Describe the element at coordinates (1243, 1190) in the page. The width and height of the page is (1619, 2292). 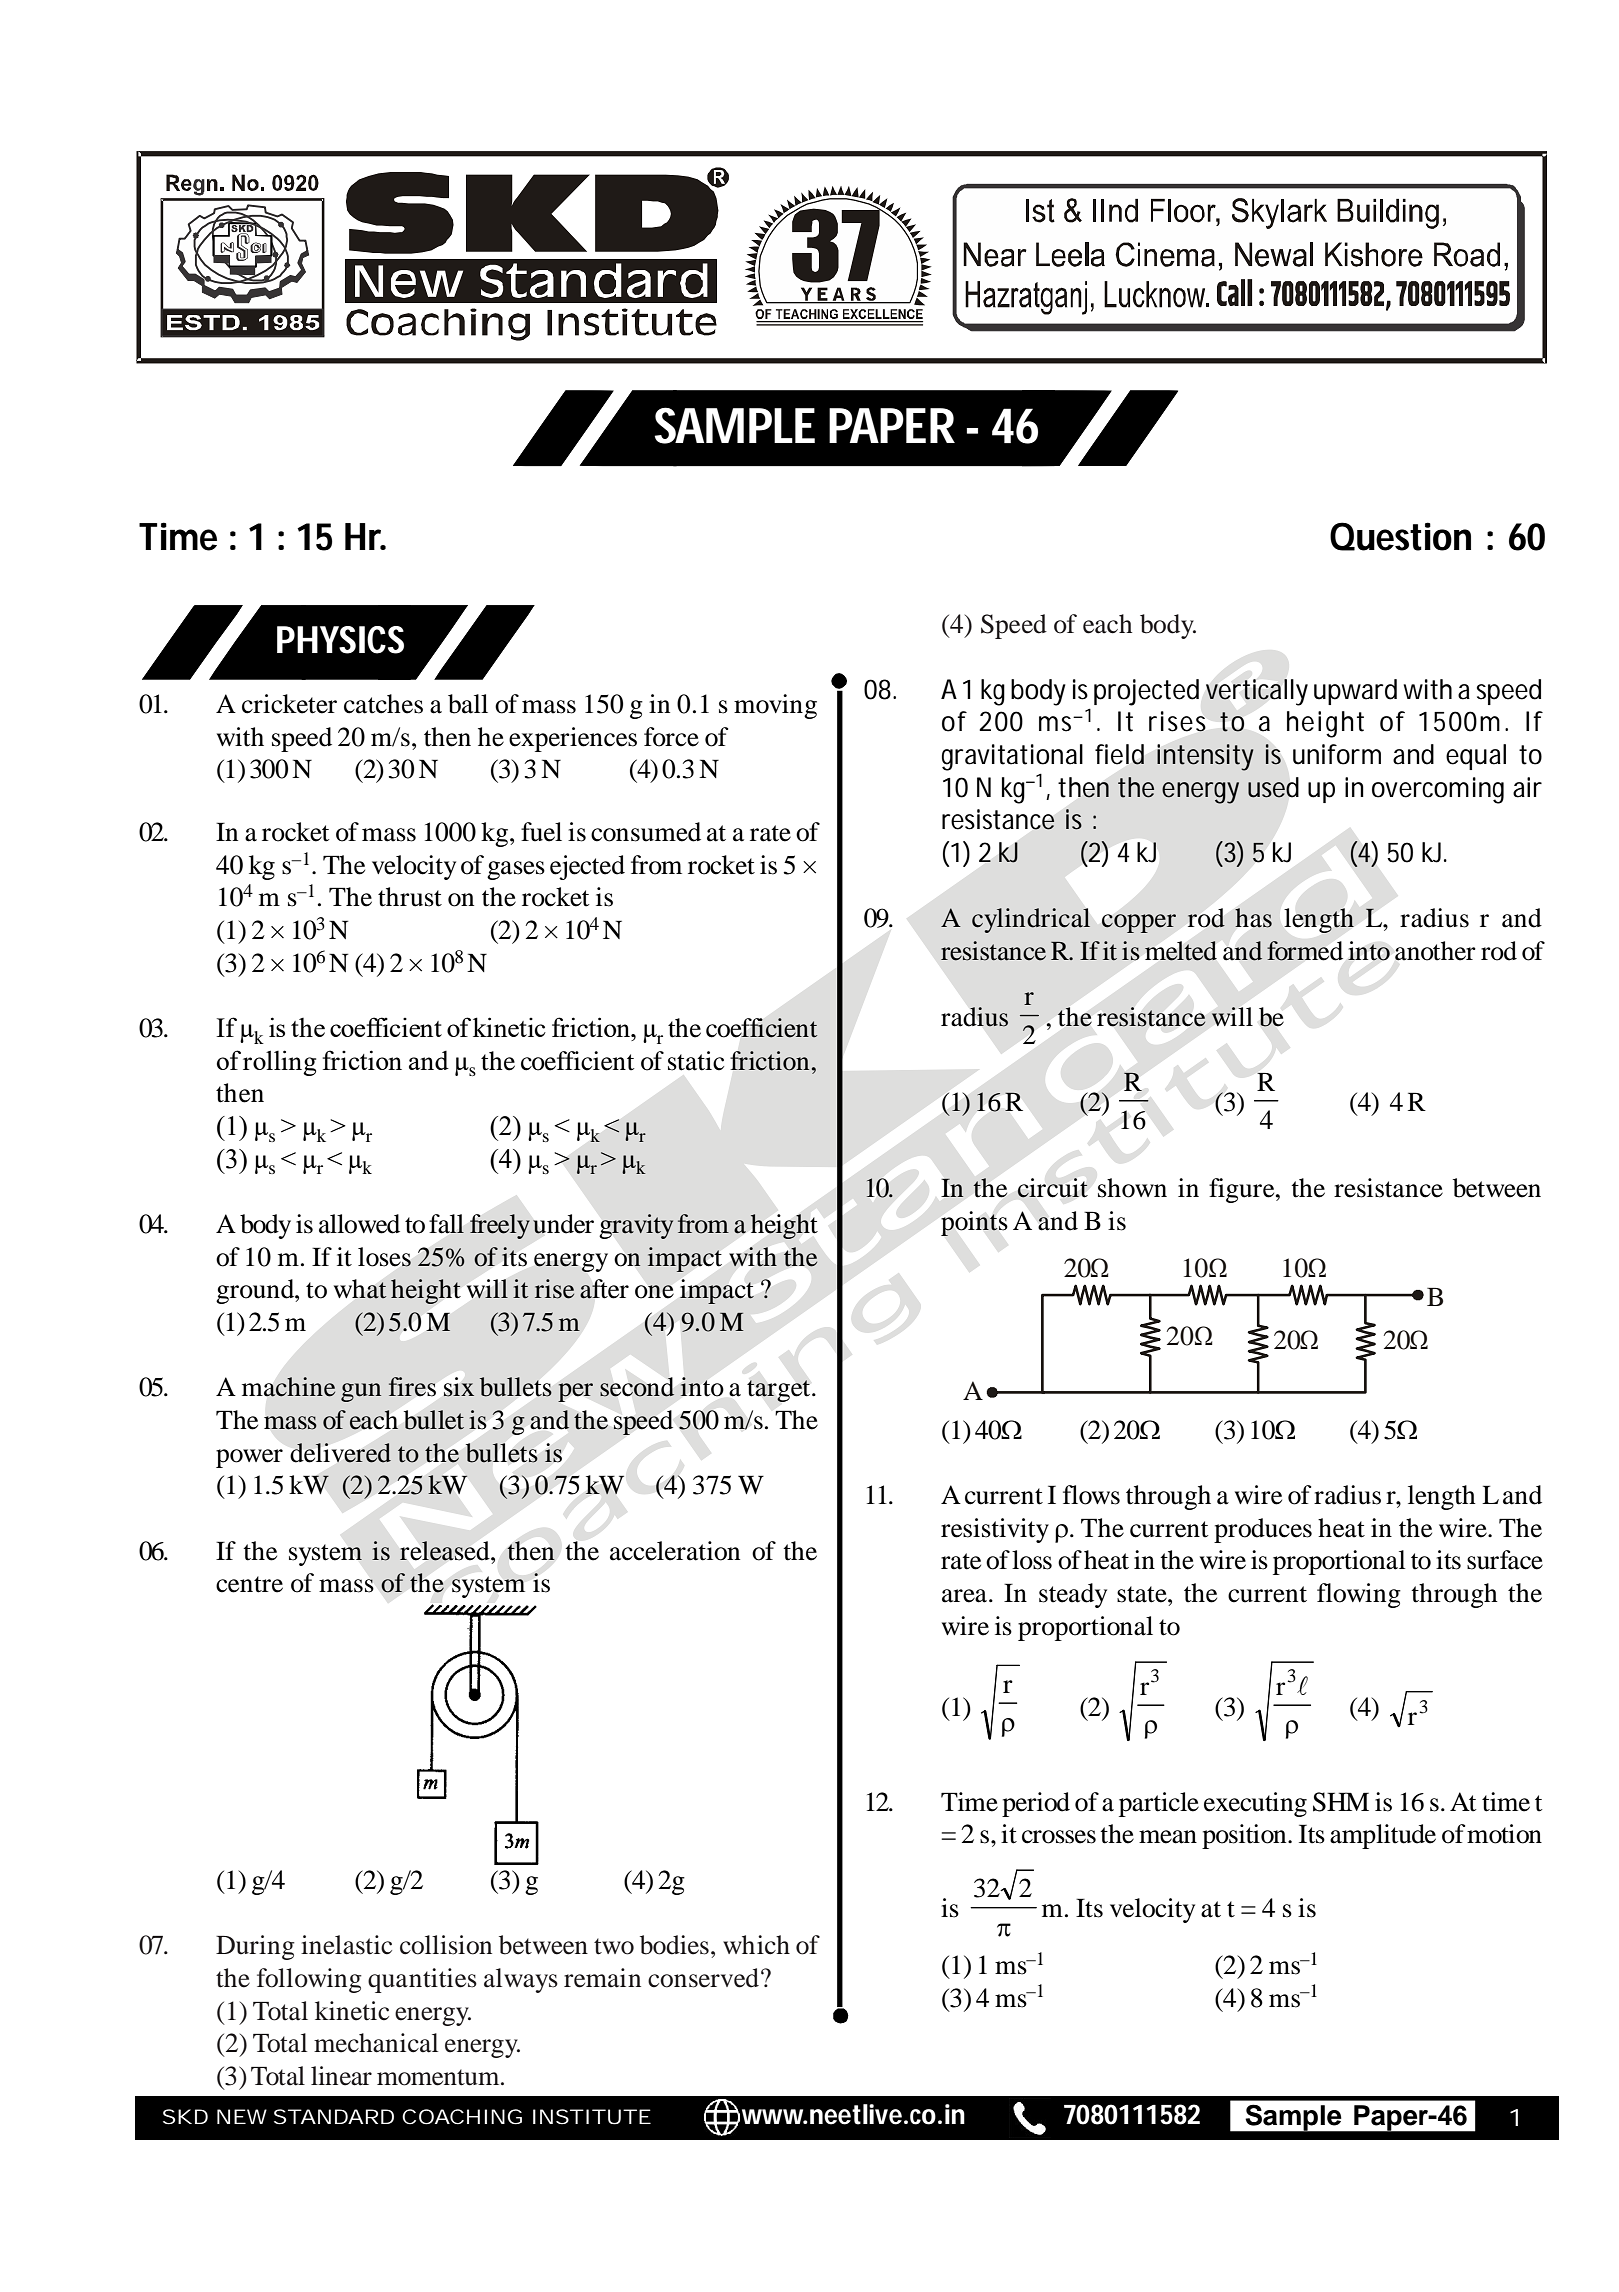
I see `figure` at that location.
